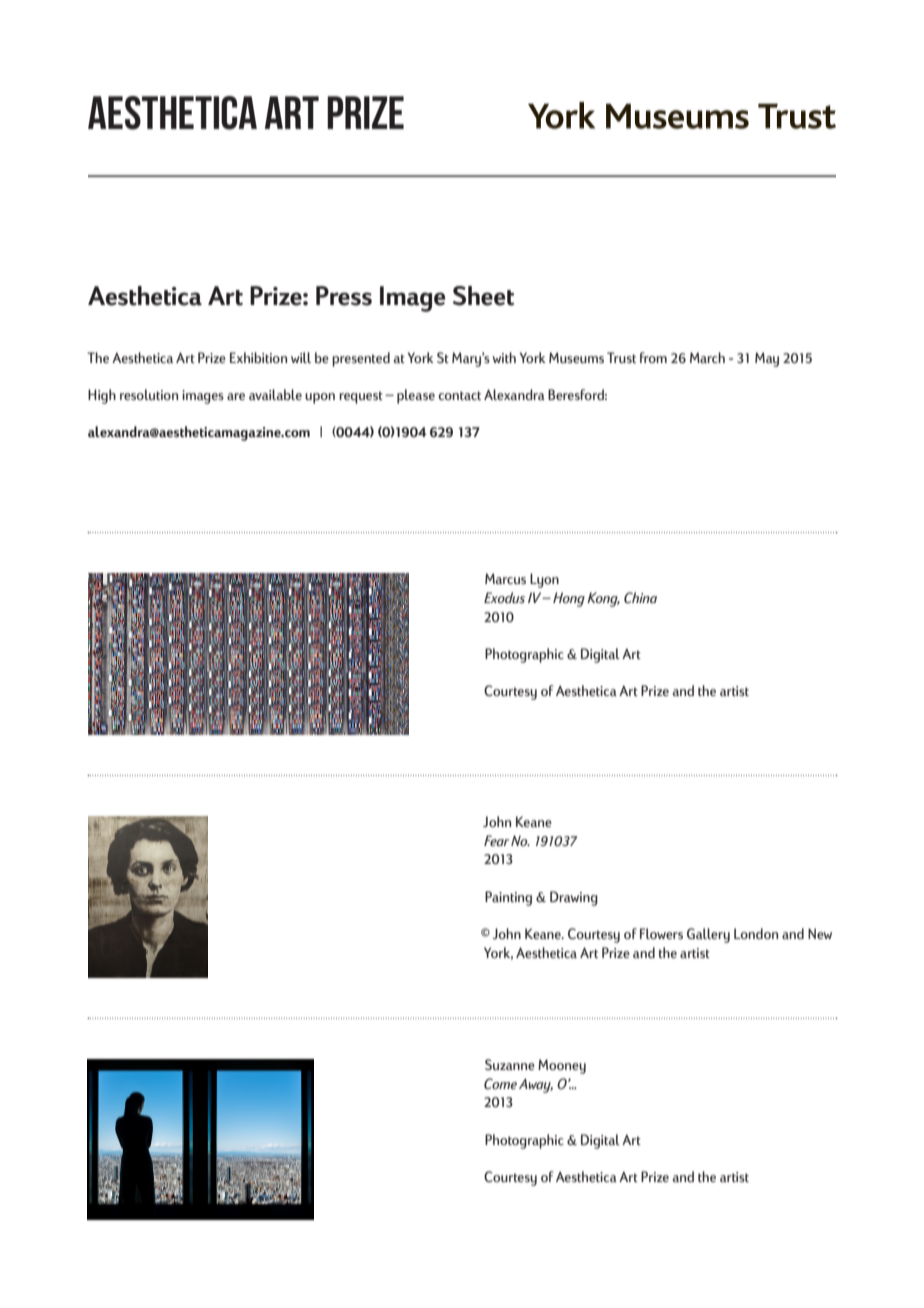 This screenshot has width=924, height=1308. Describe the element at coordinates (767, 359) in the screenshot. I see `May` at that location.
